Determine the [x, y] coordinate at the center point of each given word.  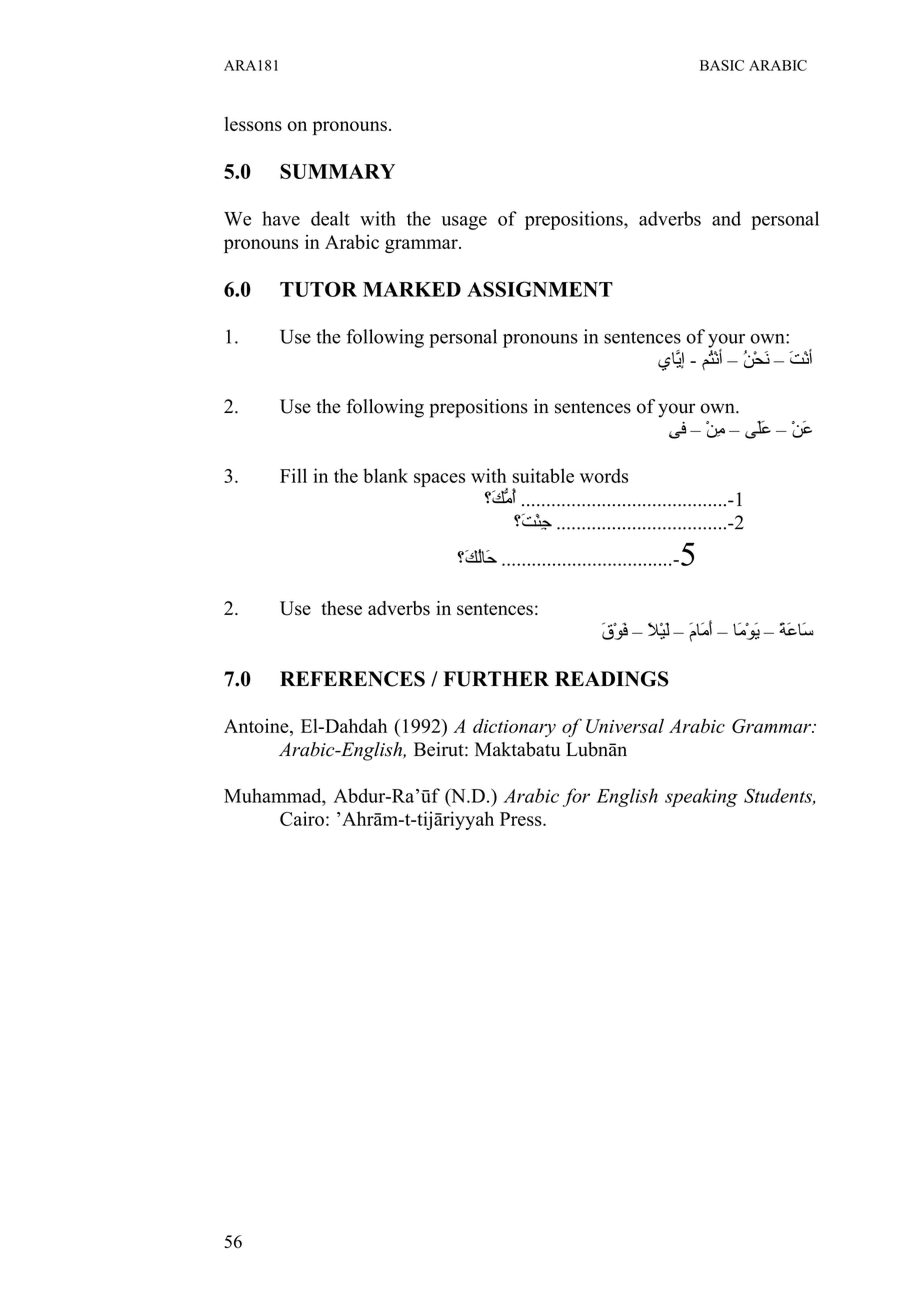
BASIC [722, 65]
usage [464, 223]
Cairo [302, 818]
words [604, 475]
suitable [543, 475]
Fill [293, 475]
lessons [253, 124]
